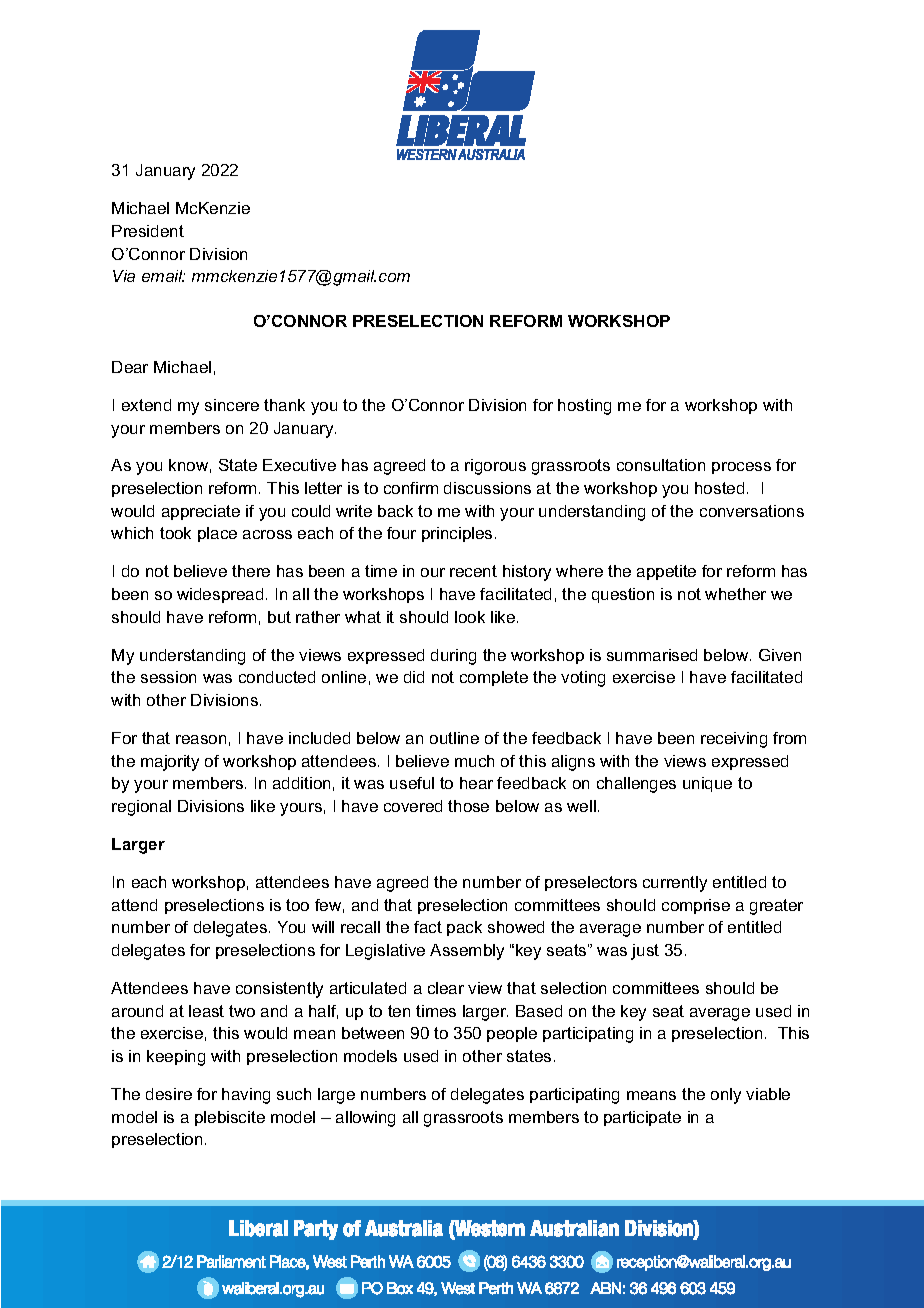 The height and width of the image is (1308, 924). What do you see at coordinates (495, 467) in the image?
I see `rigorous` at bounding box center [495, 467].
